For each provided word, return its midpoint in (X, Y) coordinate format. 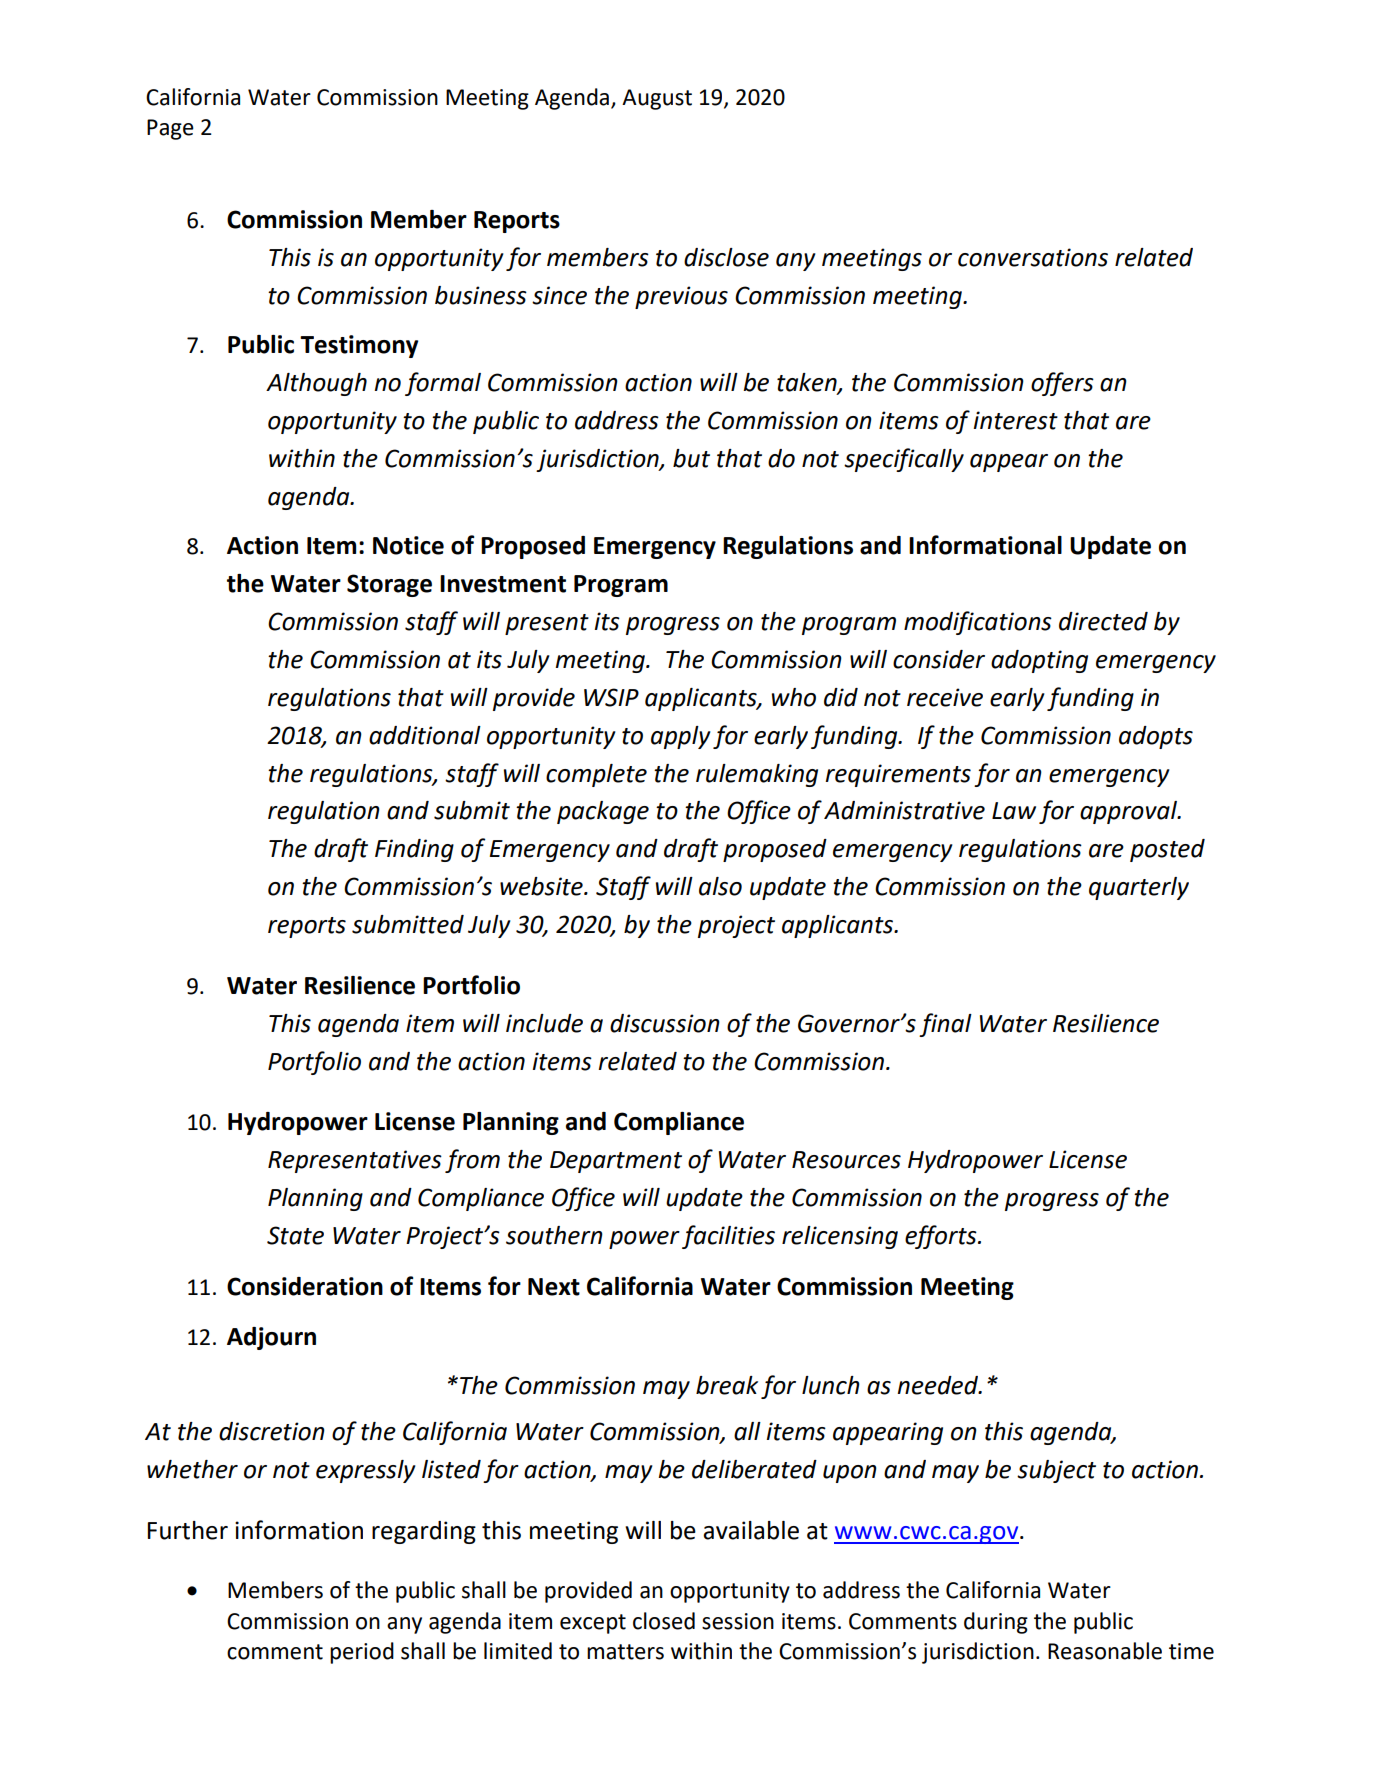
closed (664, 1621)
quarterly (1139, 888)
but (691, 458)
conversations (1033, 257)
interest (1015, 420)
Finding (414, 850)
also (720, 886)
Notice (408, 545)
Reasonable (1105, 1651)
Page (170, 129)
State (295, 1235)
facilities (728, 1237)
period (362, 1653)
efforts (942, 1237)
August (657, 99)
